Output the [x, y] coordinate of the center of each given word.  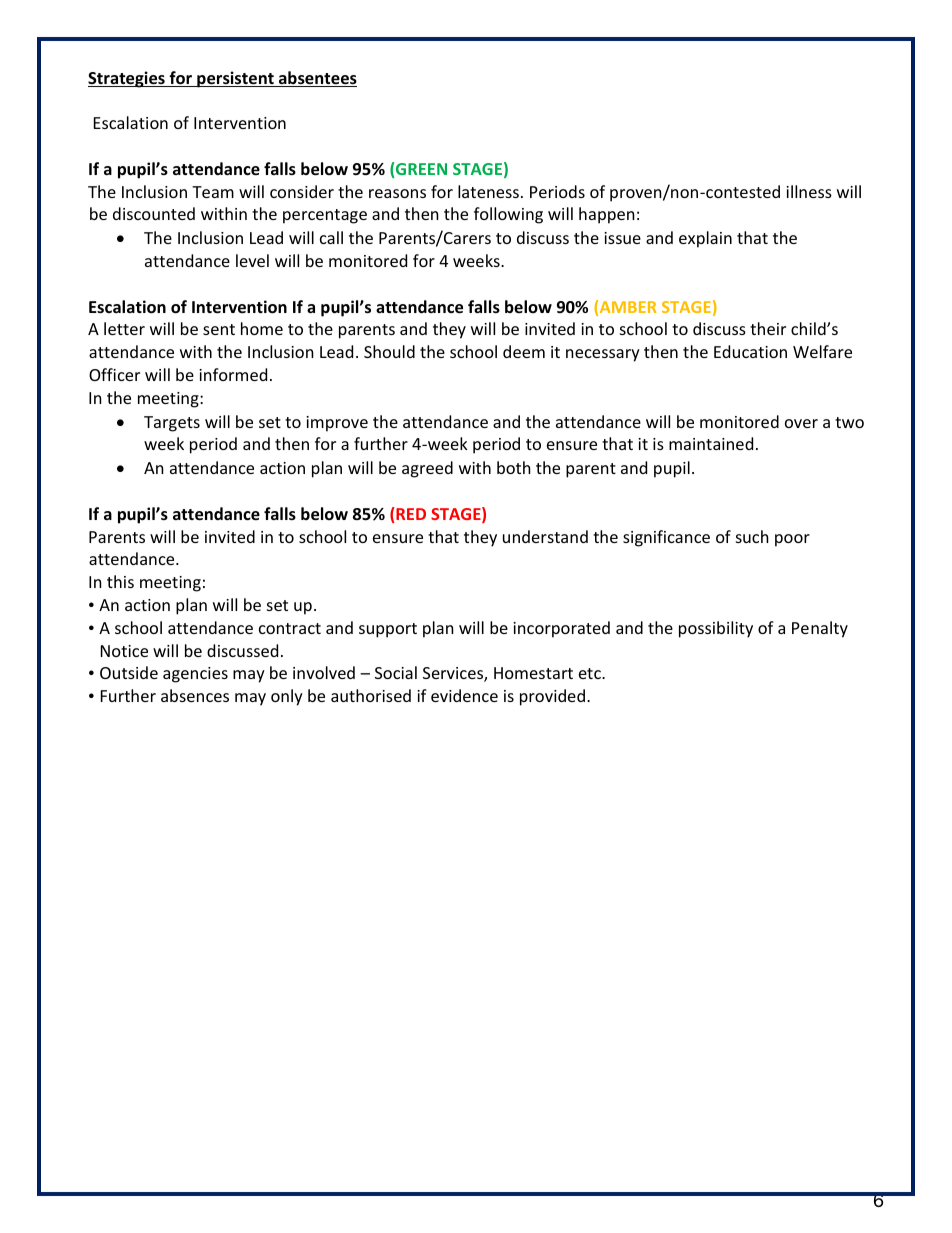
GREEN [420, 170]
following [508, 215]
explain [705, 239]
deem [524, 351]
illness [809, 191]
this [120, 581]
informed [233, 374]
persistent [235, 79]
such [752, 536]
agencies [195, 675]
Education [750, 351]
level [252, 260]
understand [545, 536]
